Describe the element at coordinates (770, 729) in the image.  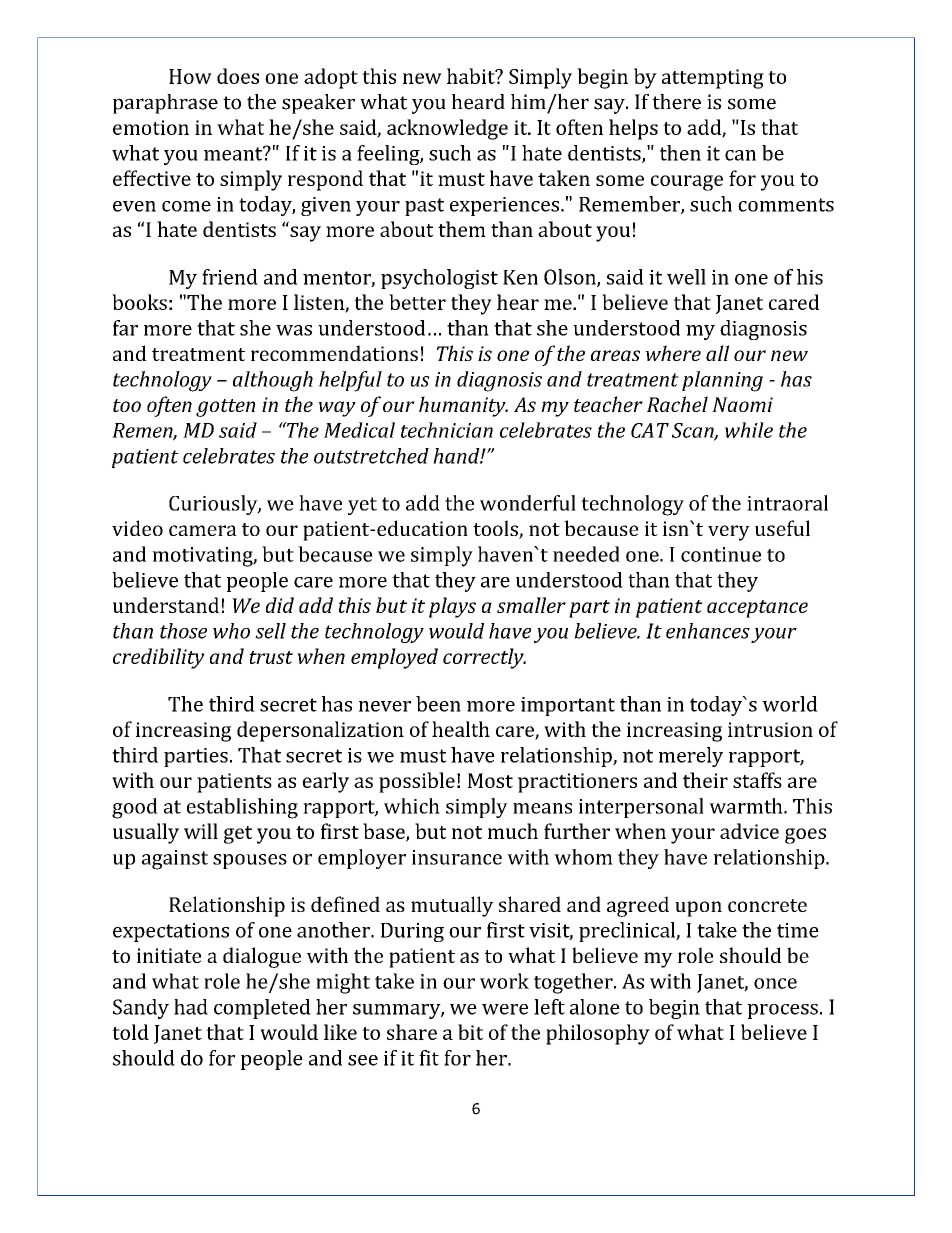
I see `intrusion` at that location.
